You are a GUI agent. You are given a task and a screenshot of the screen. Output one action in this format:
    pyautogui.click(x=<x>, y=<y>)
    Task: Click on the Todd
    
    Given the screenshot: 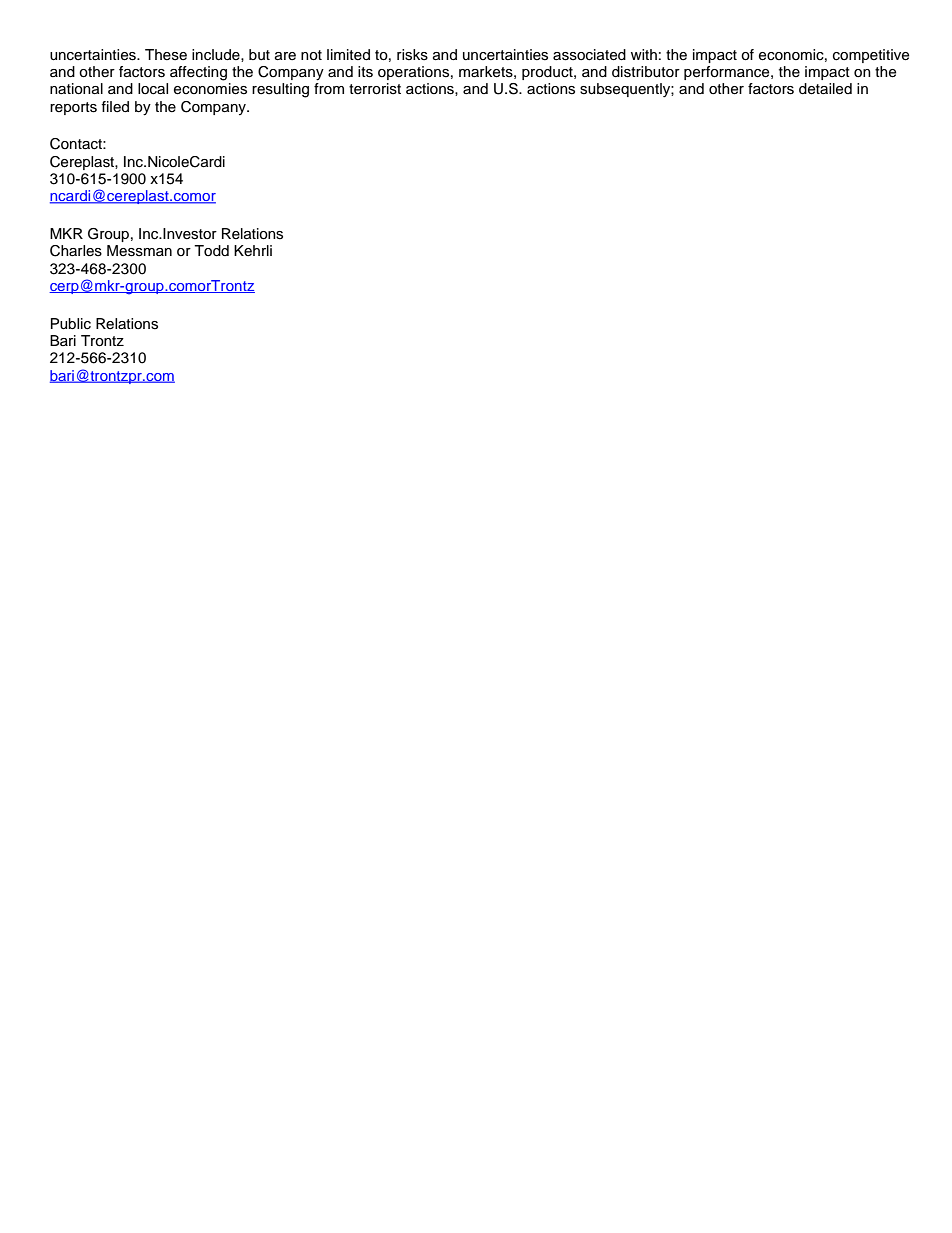 What is the action you would take?
    pyautogui.click(x=211, y=250)
